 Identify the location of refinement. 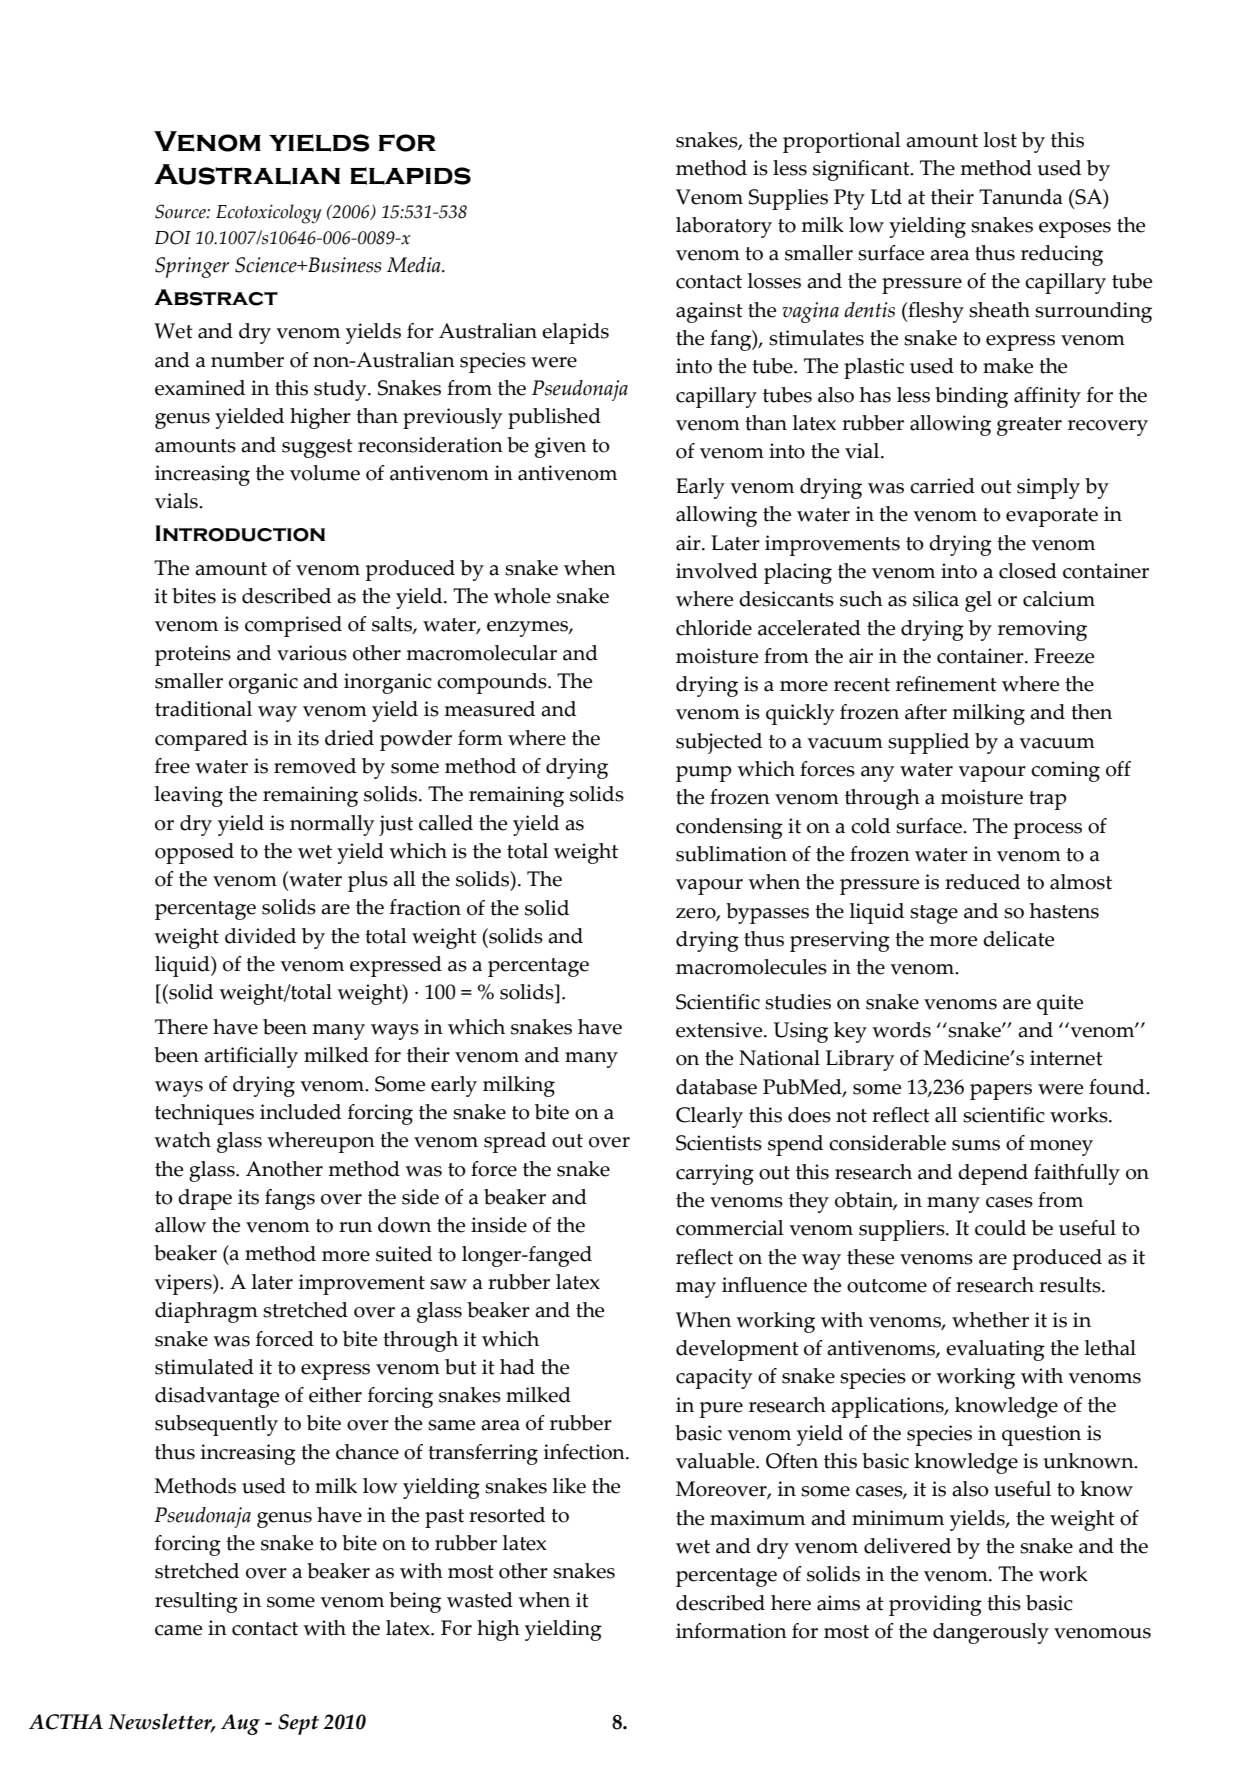
(946, 684).
